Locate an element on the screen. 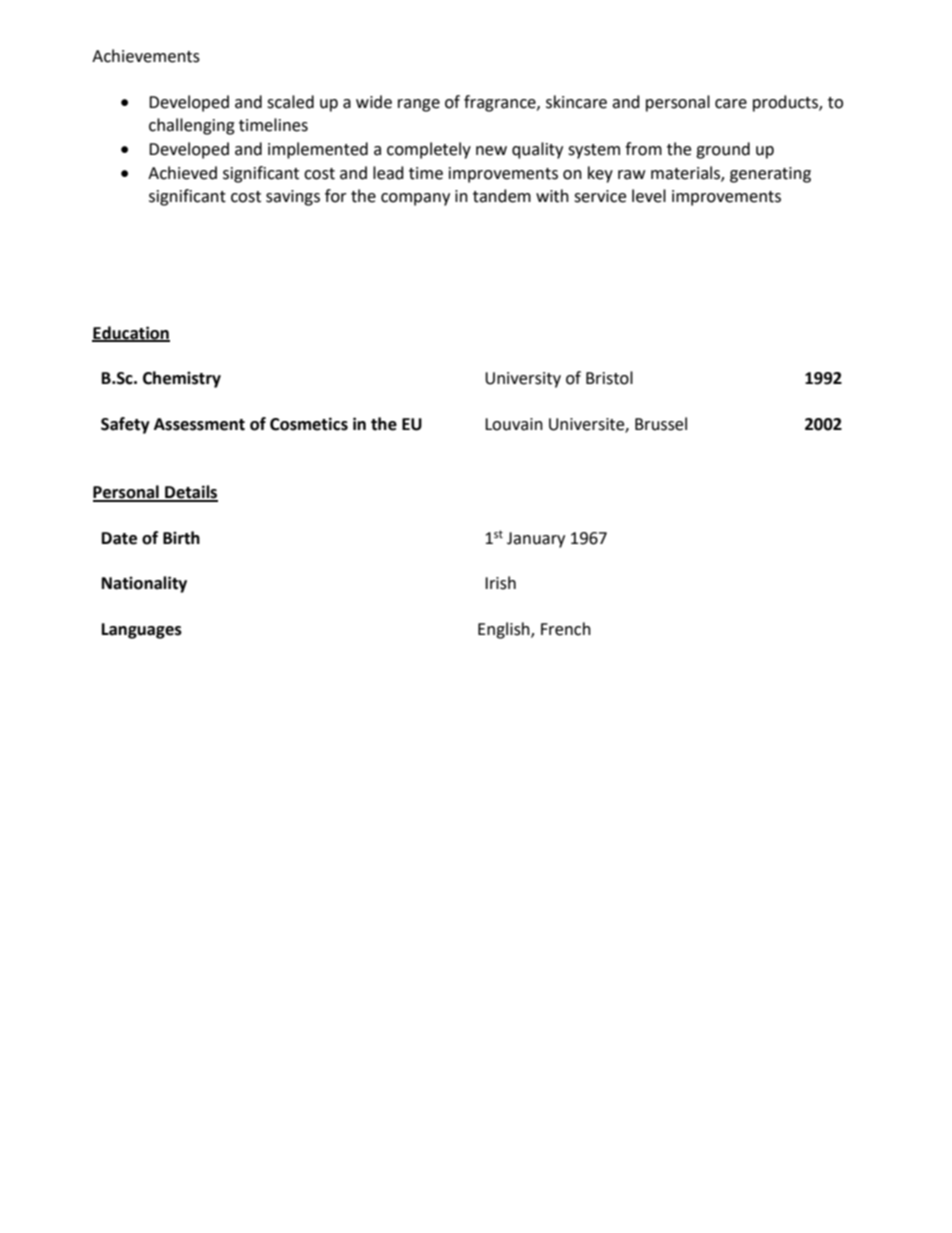 The height and width of the screenshot is (1233, 952). Irish is located at coordinates (500, 583).
